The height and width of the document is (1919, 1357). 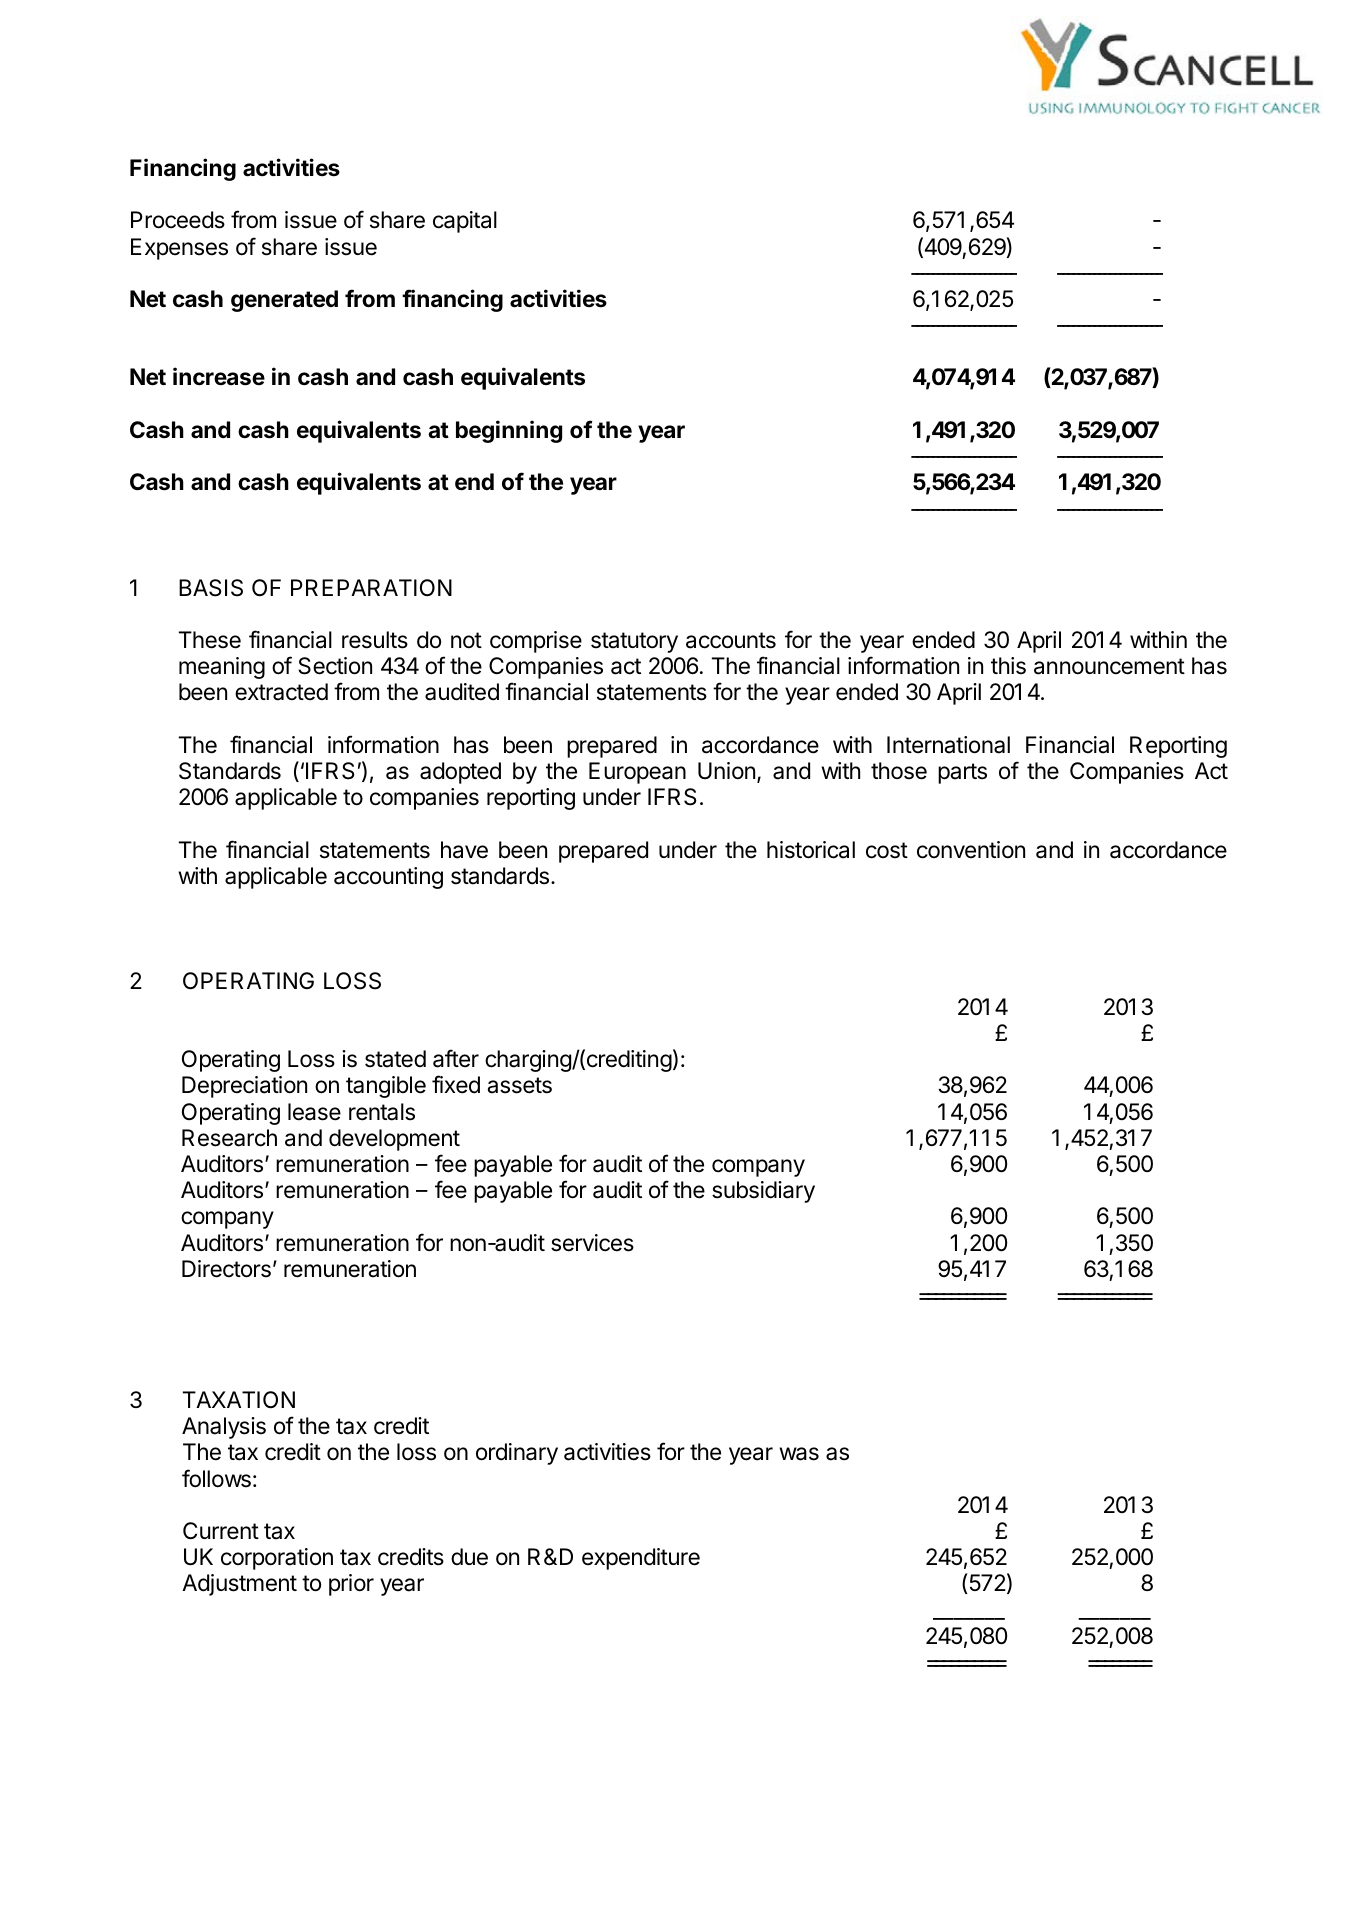 I want to click on accounting, so click(x=388, y=878).
